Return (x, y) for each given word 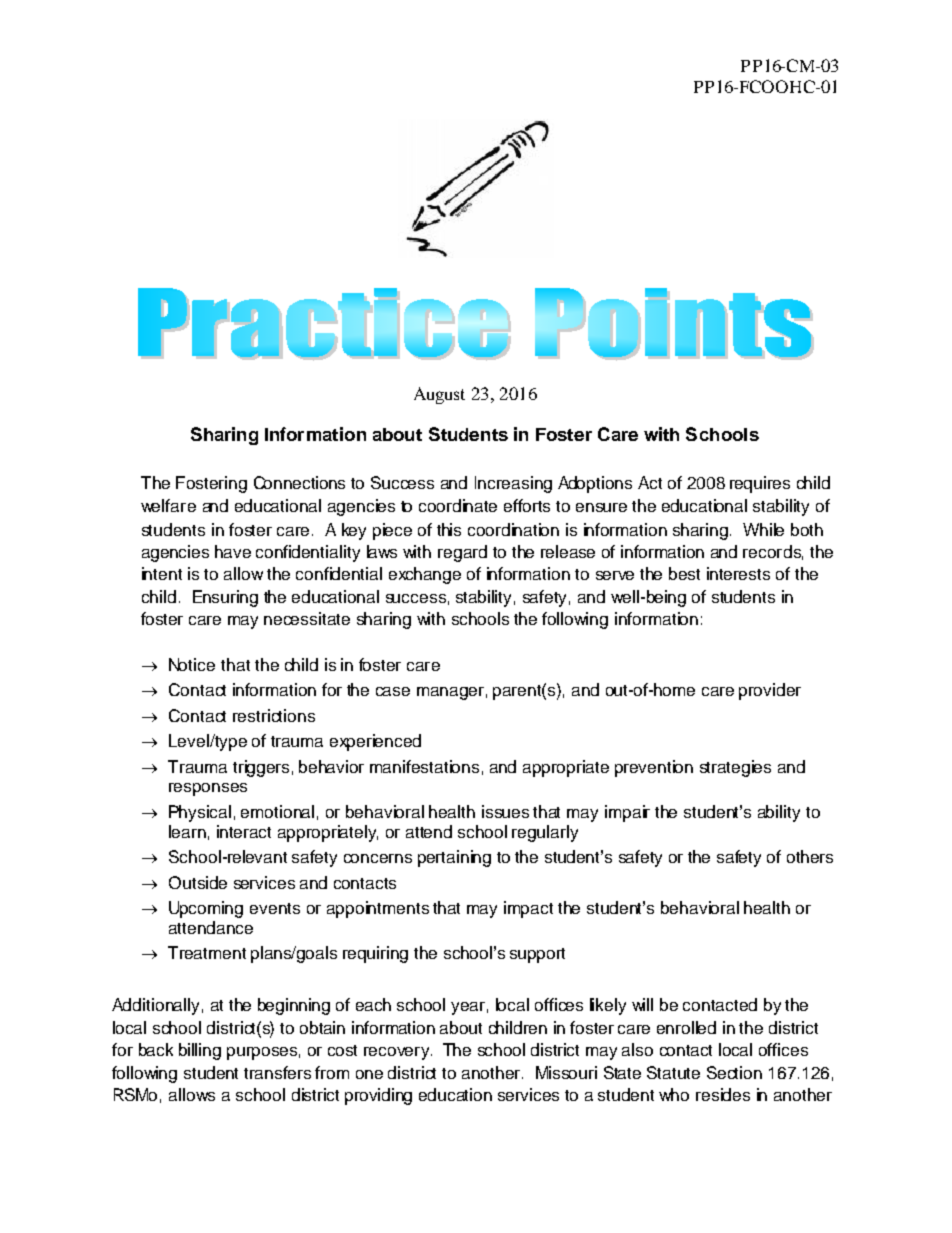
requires (760, 484)
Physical (200, 813)
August (439, 395)
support (537, 955)
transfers (277, 1072)
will (642, 1004)
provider (770, 691)
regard (462, 553)
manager (450, 693)
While (763, 529)
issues (505, 811)
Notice (192, 664)
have (233, 551)
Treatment (207, 952)
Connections (299, 482)
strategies (735, 768)
